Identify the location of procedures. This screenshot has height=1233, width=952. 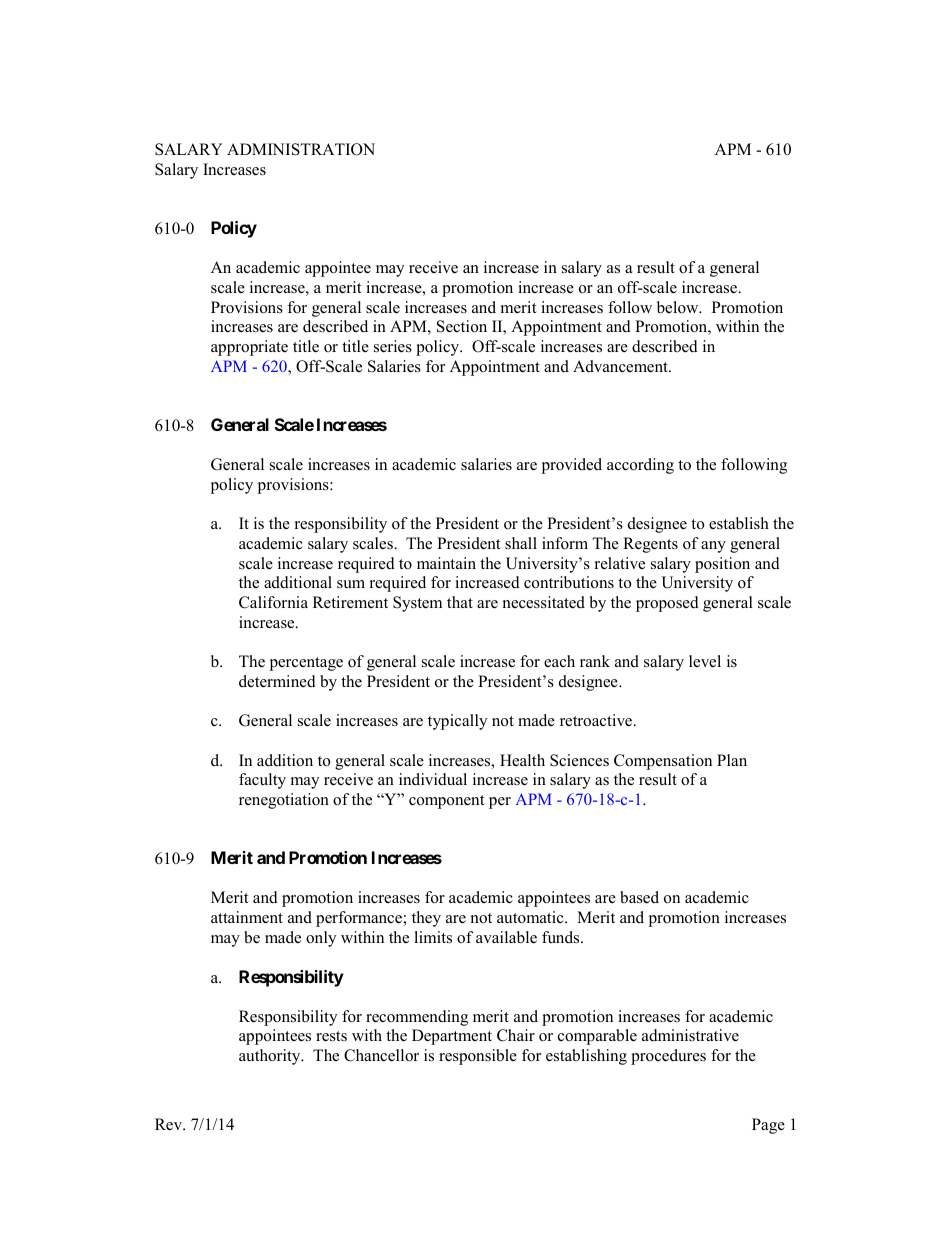
(668, 1057).
